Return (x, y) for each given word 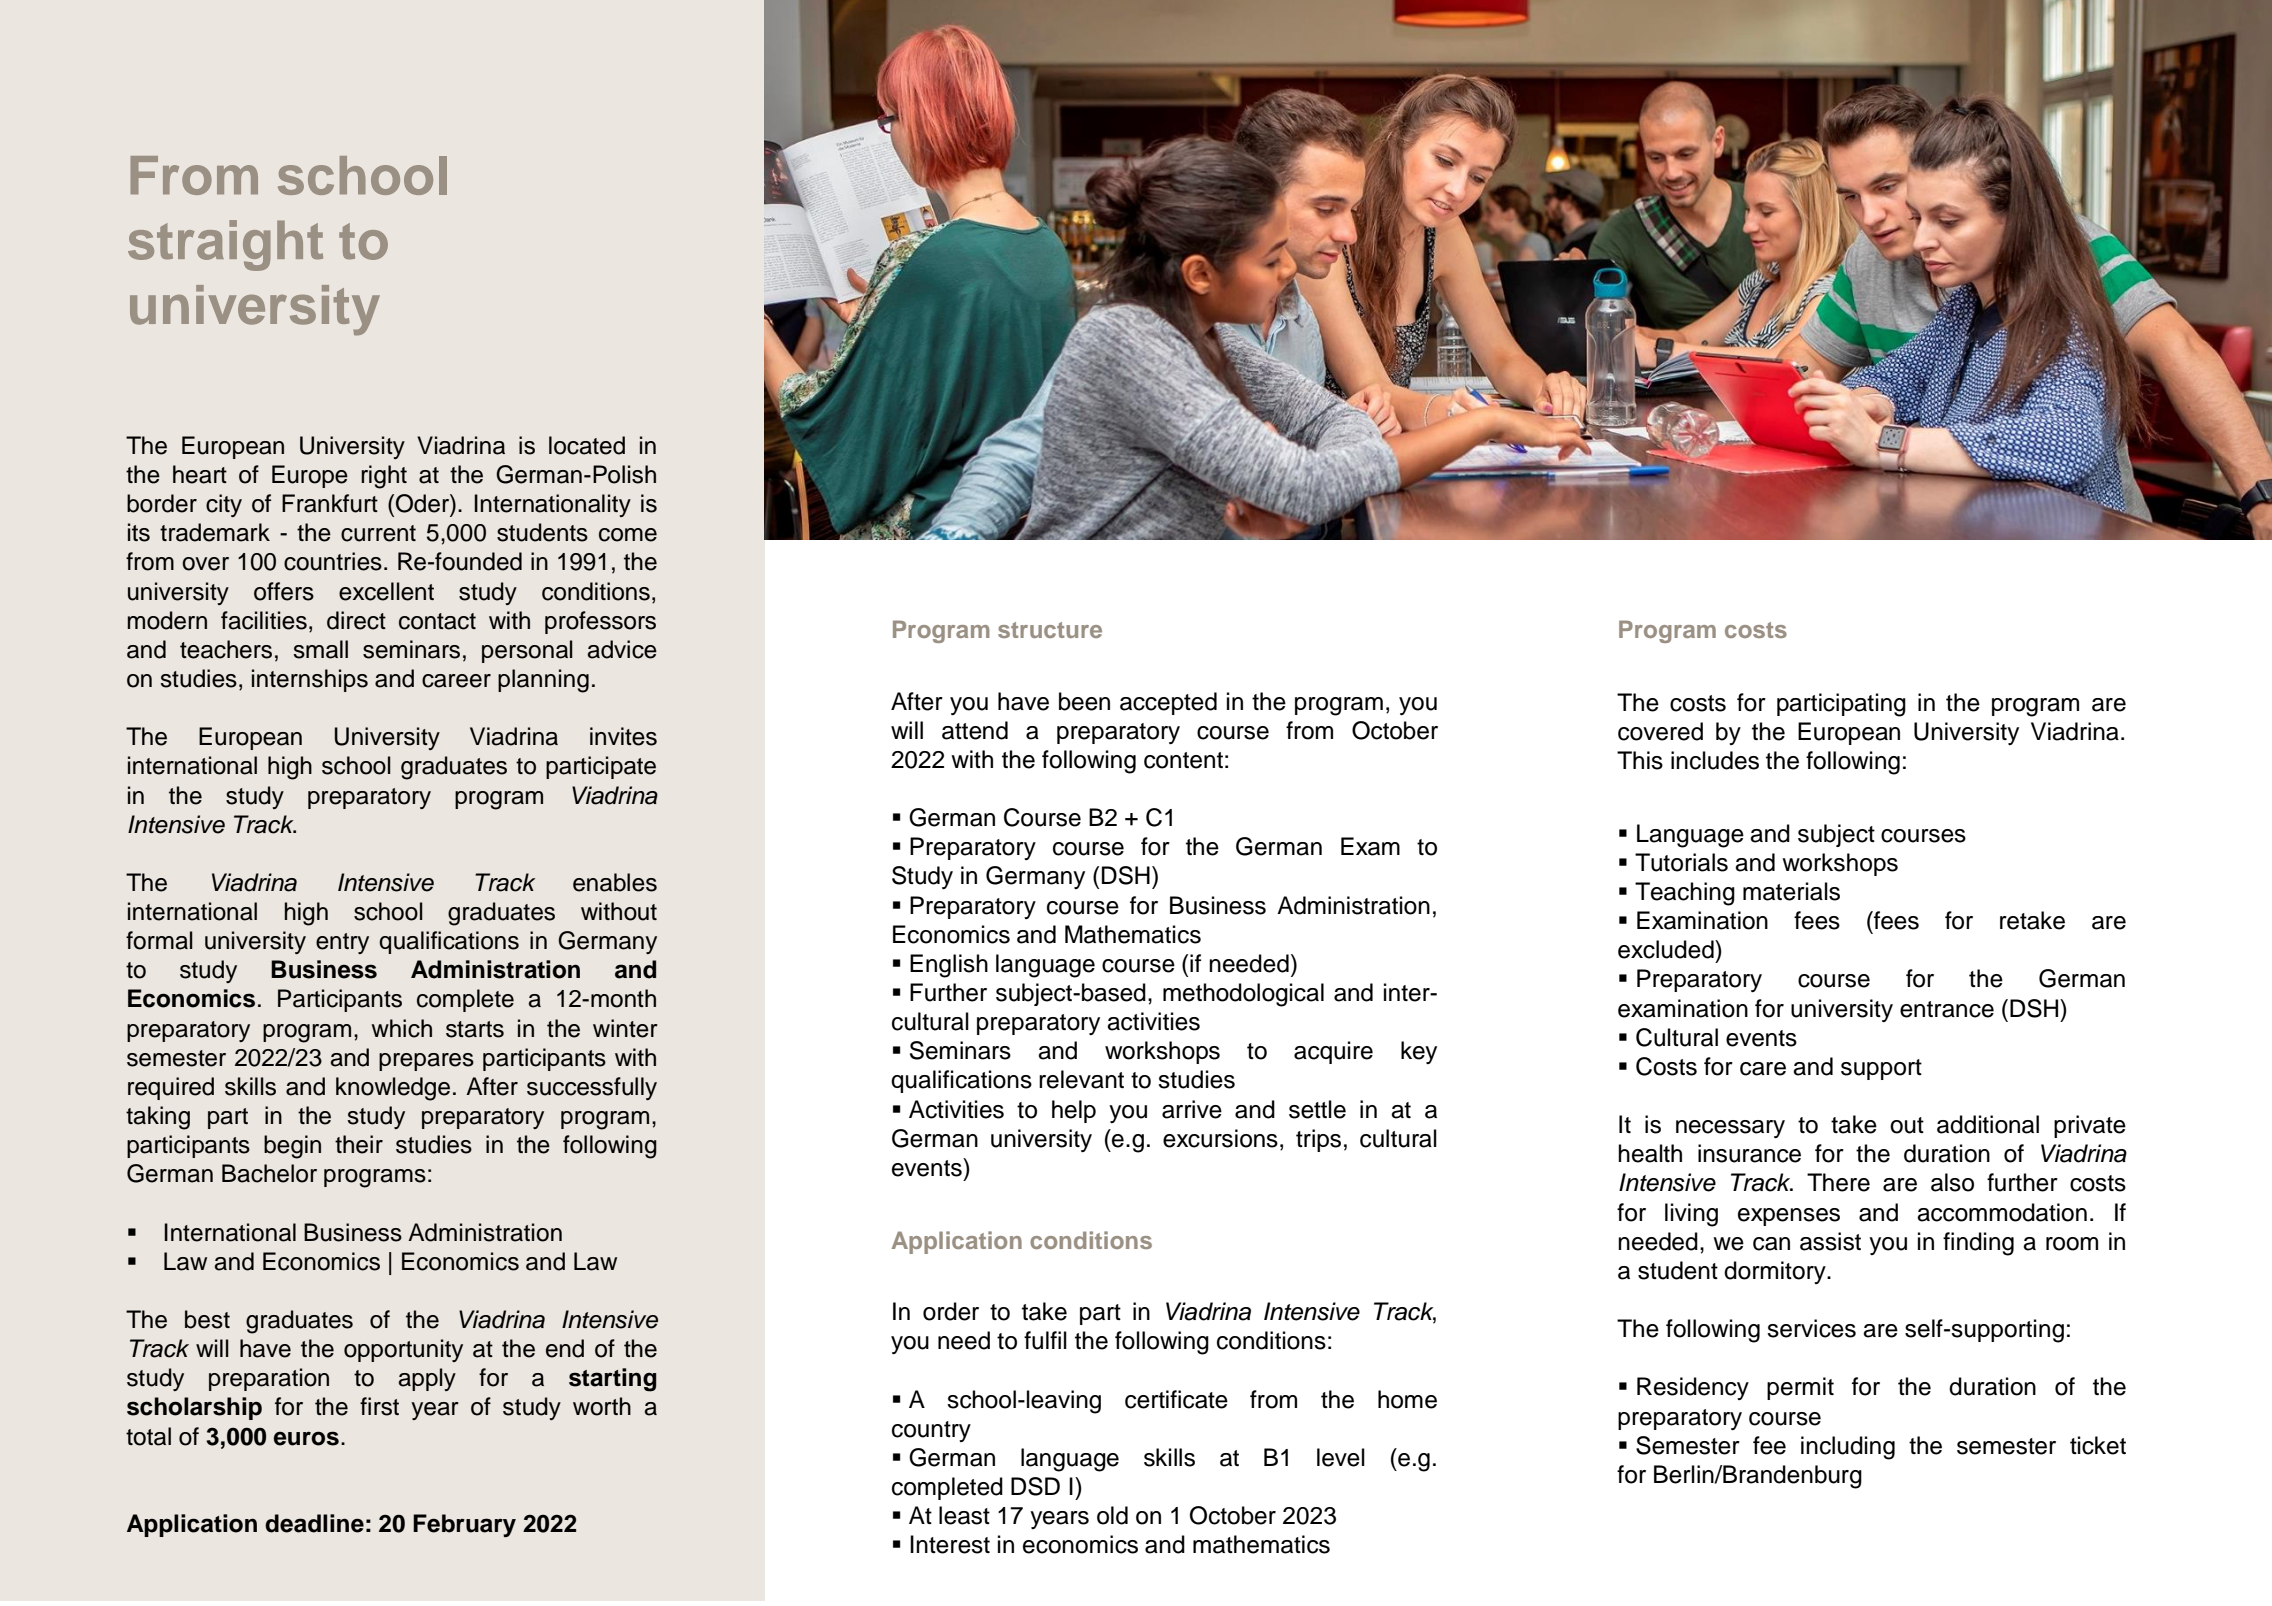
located (587, 445)
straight (225, 245)
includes (1715, 760)
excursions (1220, 1138)
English (949, 966)
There (1838, 1182)
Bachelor (269, 1173)
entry (342, 943)
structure (1050, 630)
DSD (1035, 1486)
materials (1791, 891)
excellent (386, 591)
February (464, 1525)
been (1084, 701)
